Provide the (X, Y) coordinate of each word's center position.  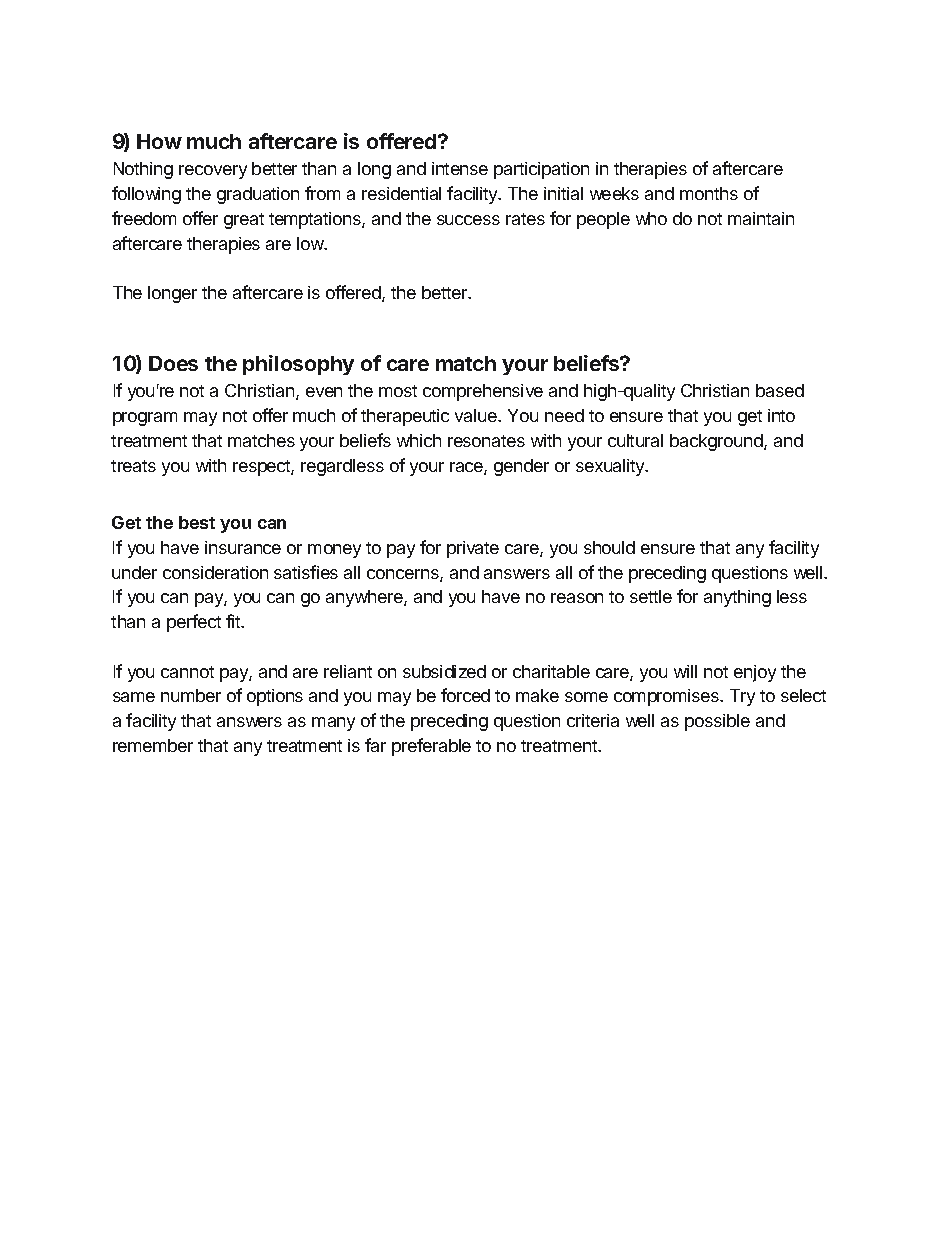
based (780, 390)
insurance (243, 547)
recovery (213, 172)
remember (153, 745)
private (473, 549)
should (609, 547)
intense (460, 168)
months (709, 193)
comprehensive (483, 392)
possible (717, 722)
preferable (431, 747)
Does (173, 363)
